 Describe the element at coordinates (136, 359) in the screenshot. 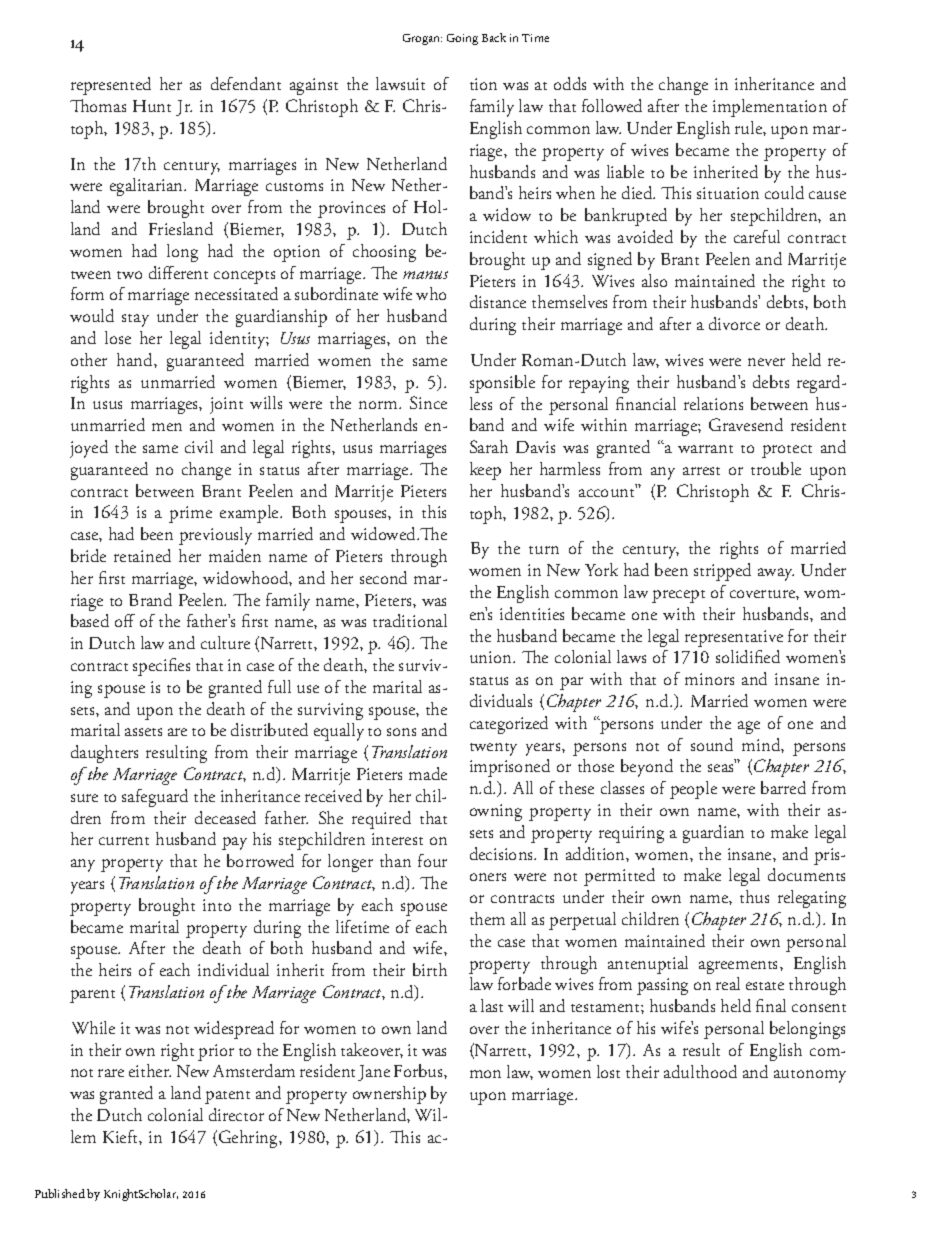

I see `hand` at that location.
